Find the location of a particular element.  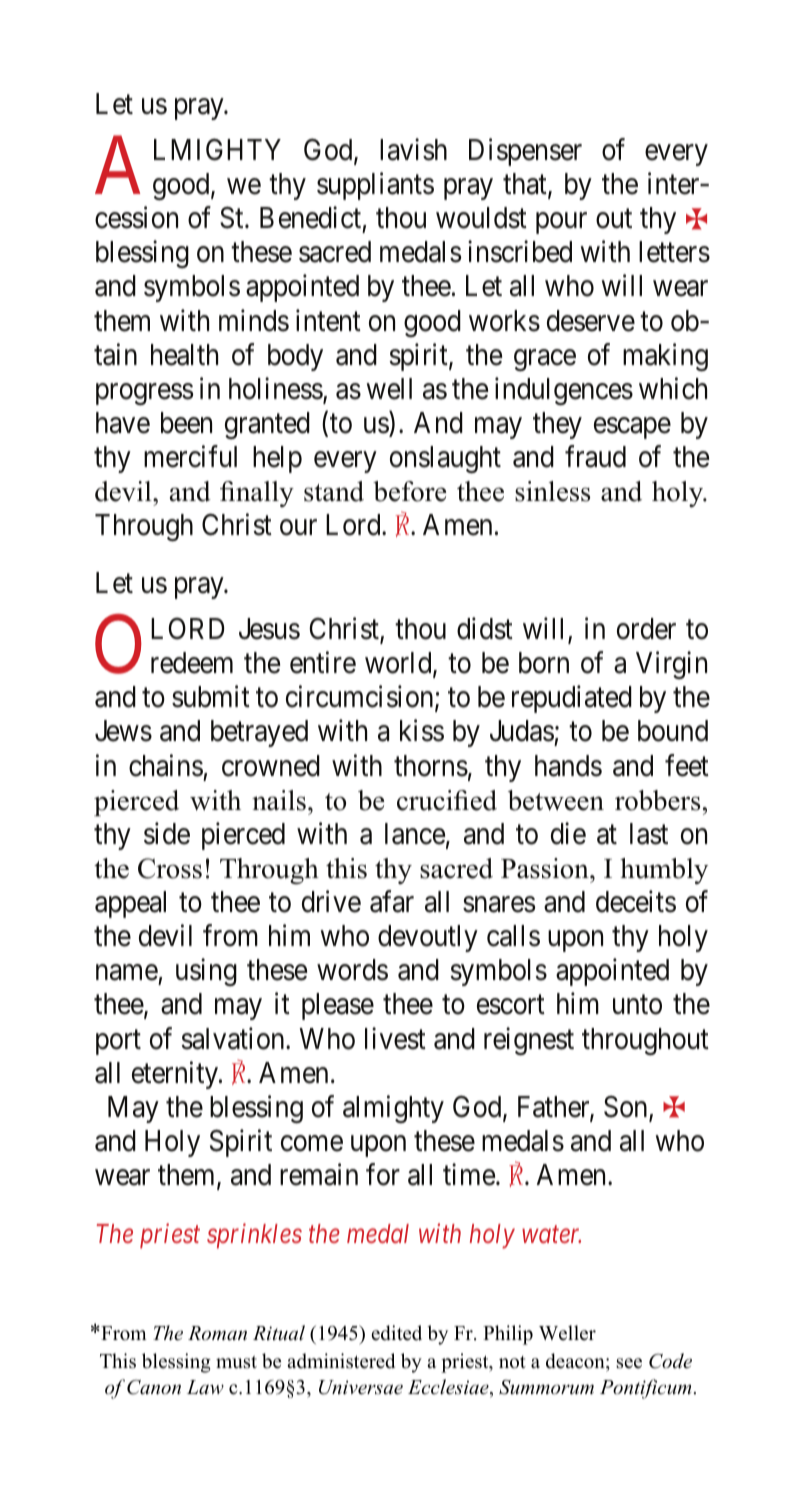

pour is located at coordinates (561, 223).
